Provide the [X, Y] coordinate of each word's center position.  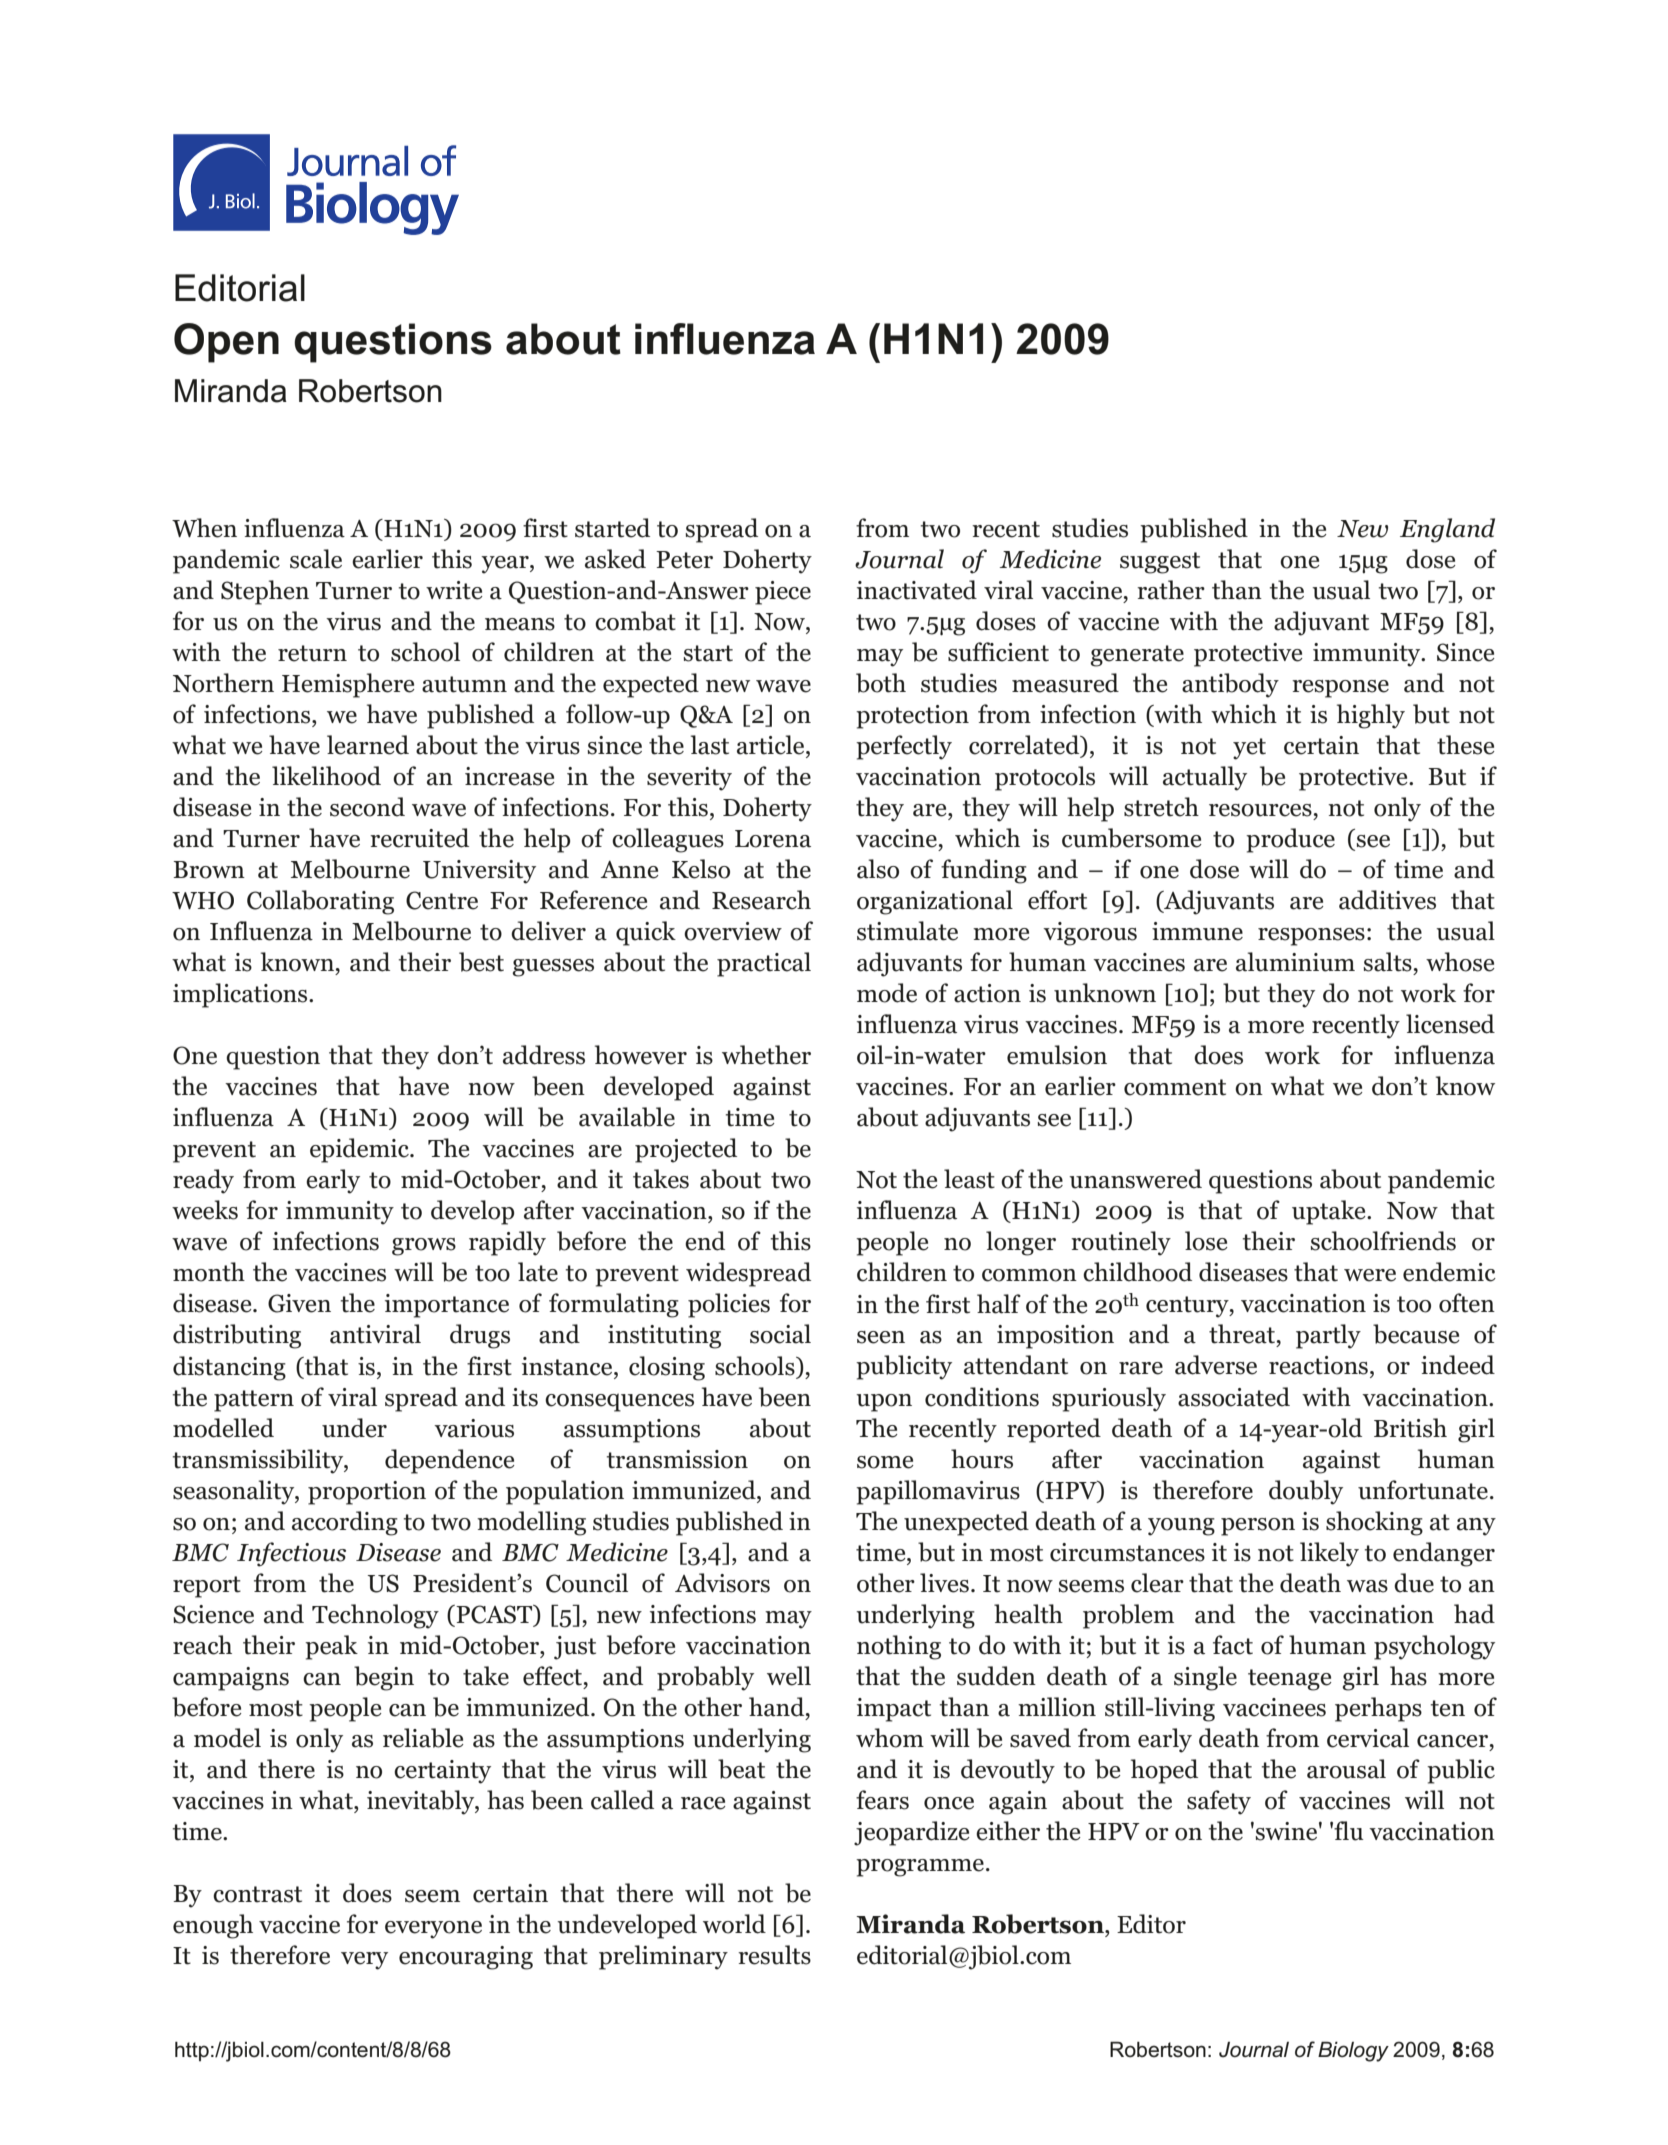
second [367, 807]
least [969, 1179]
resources [1260, 810]
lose [1206, 1241]
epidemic [360, 1150]
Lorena [773, 839]
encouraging [466, 1958]
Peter [684, 560]
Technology [375, 1616]
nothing [899, 1647]
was [1367, 1586]
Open [226, 343]
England [1447, 530]
